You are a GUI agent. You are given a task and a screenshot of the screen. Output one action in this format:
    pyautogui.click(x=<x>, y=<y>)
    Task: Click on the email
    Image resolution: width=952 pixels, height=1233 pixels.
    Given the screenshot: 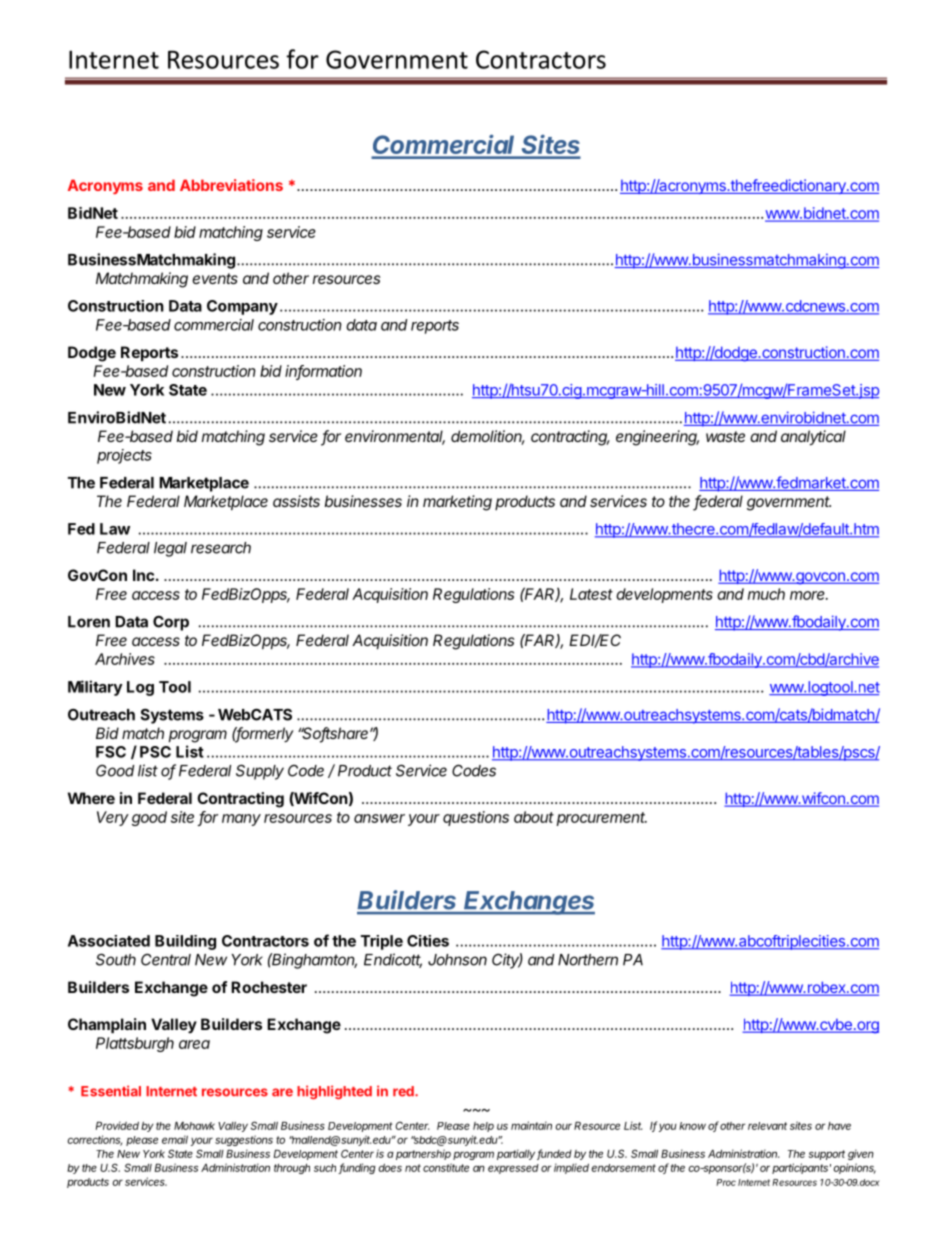 What is the action you would take?
    pyautogui.click(x=175, y=1139)
